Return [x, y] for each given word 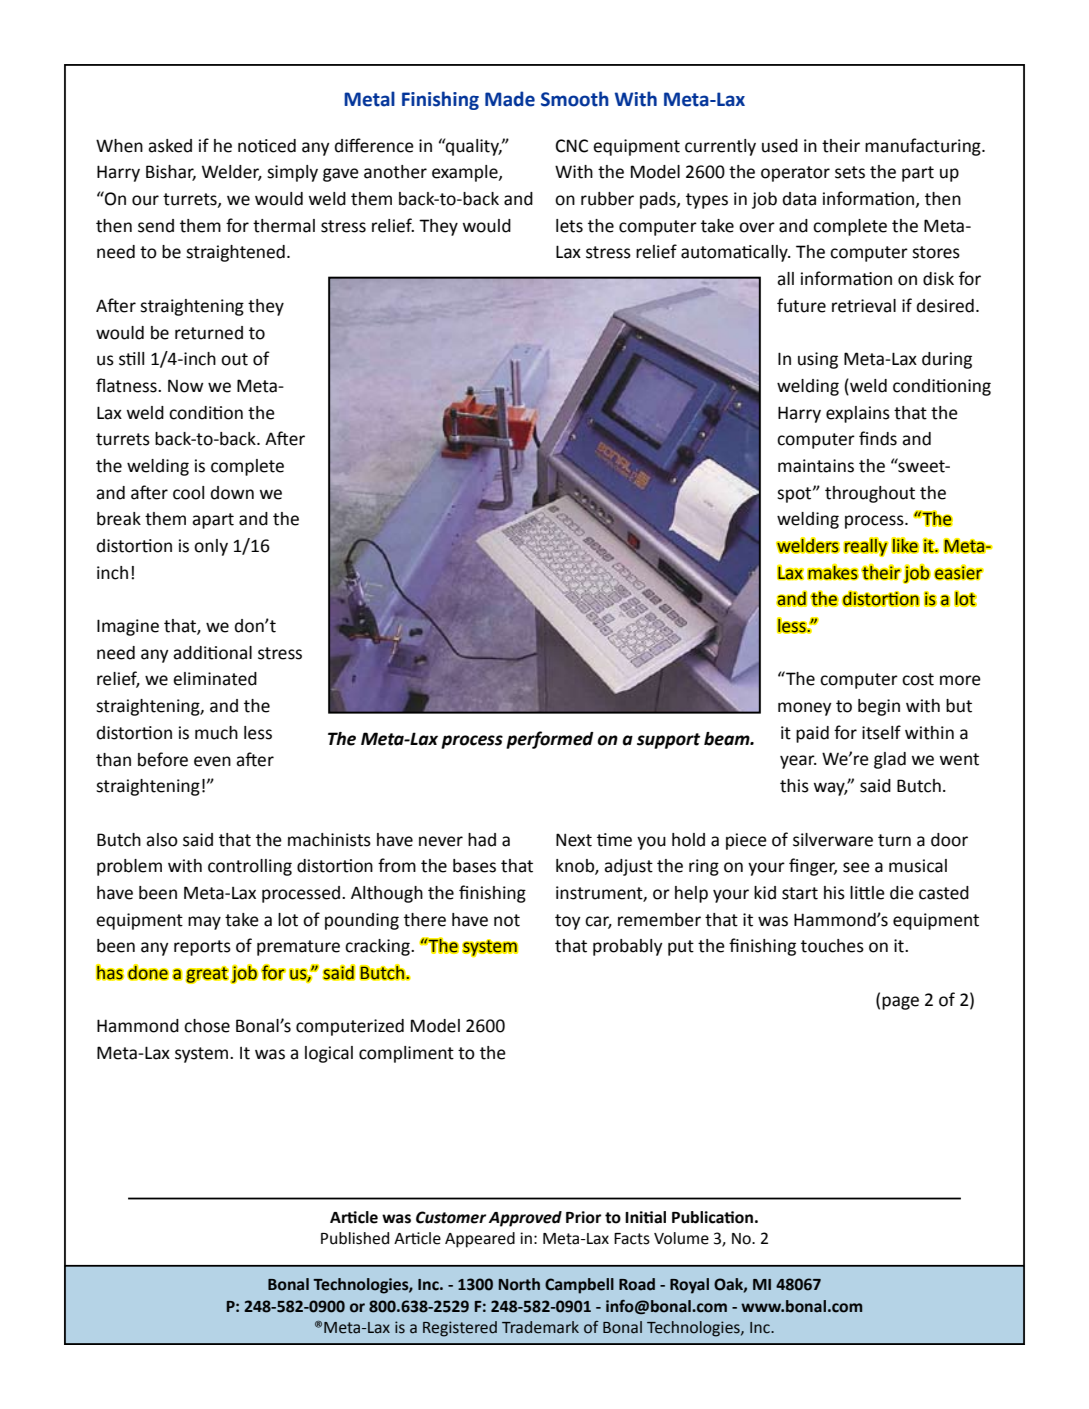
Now [186, 386]
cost [918, 679]
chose [207, 1026]
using [818, 360]
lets [569, 226]
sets [850, 172]
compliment [406, 1054]
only [211, 547]
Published [355, 1238]
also [162, 840]
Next [574, 840]
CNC [572, 146]
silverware [833, 840]
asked [170, 146]
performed [550, 740]
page [900, 1003]
